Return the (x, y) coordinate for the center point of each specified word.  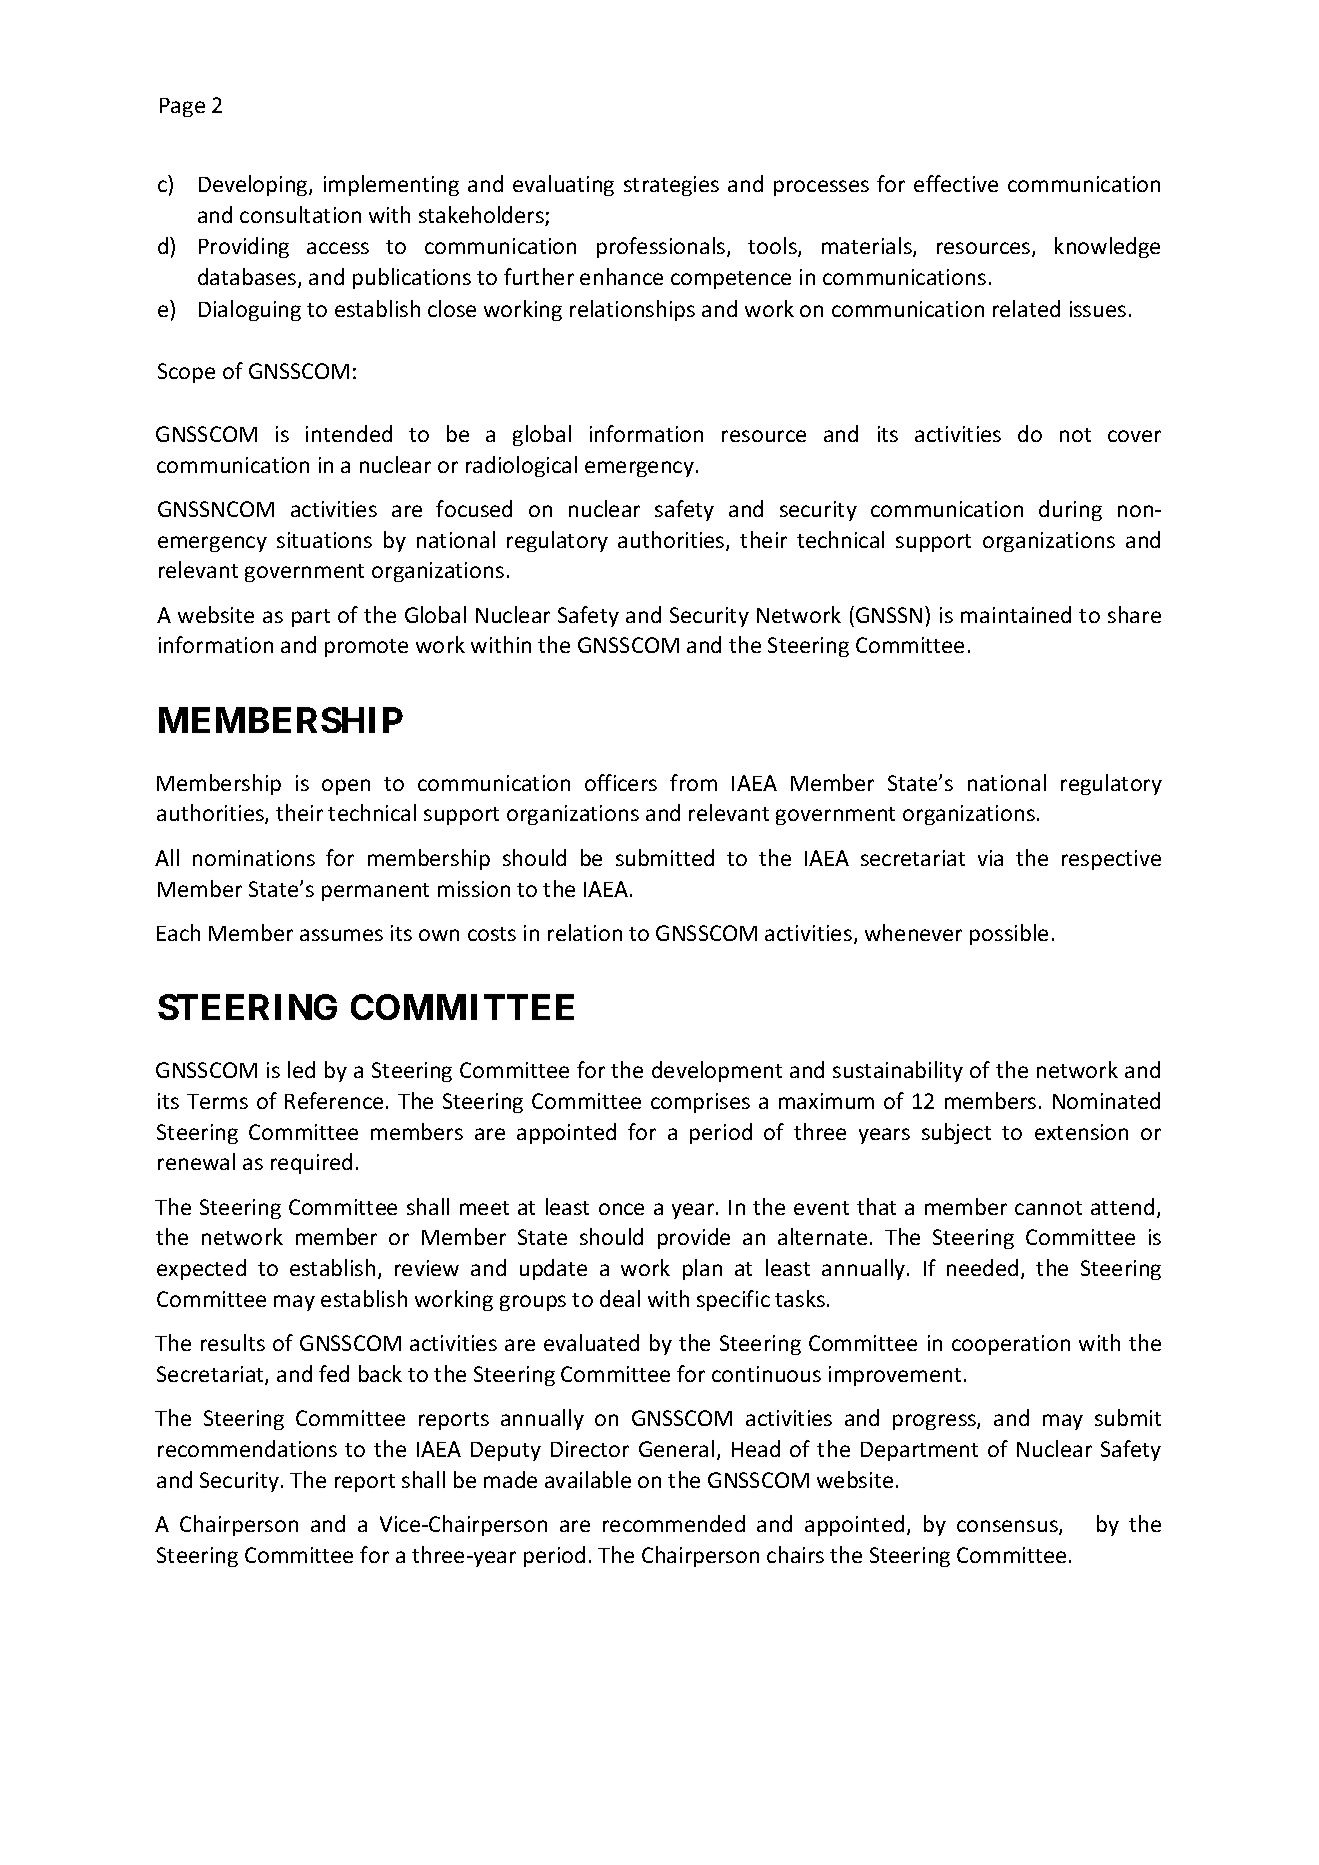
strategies (671, 186)
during (1070, 510)
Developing (254, 185)
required (311, 1163)
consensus (1008, 1527)
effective (956, 183)
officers (621, 782)
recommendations (247, 1448)
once (621, 1209)
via (990, 858)
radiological (521, 466)
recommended (674, 1523)
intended (349, 433)
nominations (254, 858)
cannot (1048, 1208)
